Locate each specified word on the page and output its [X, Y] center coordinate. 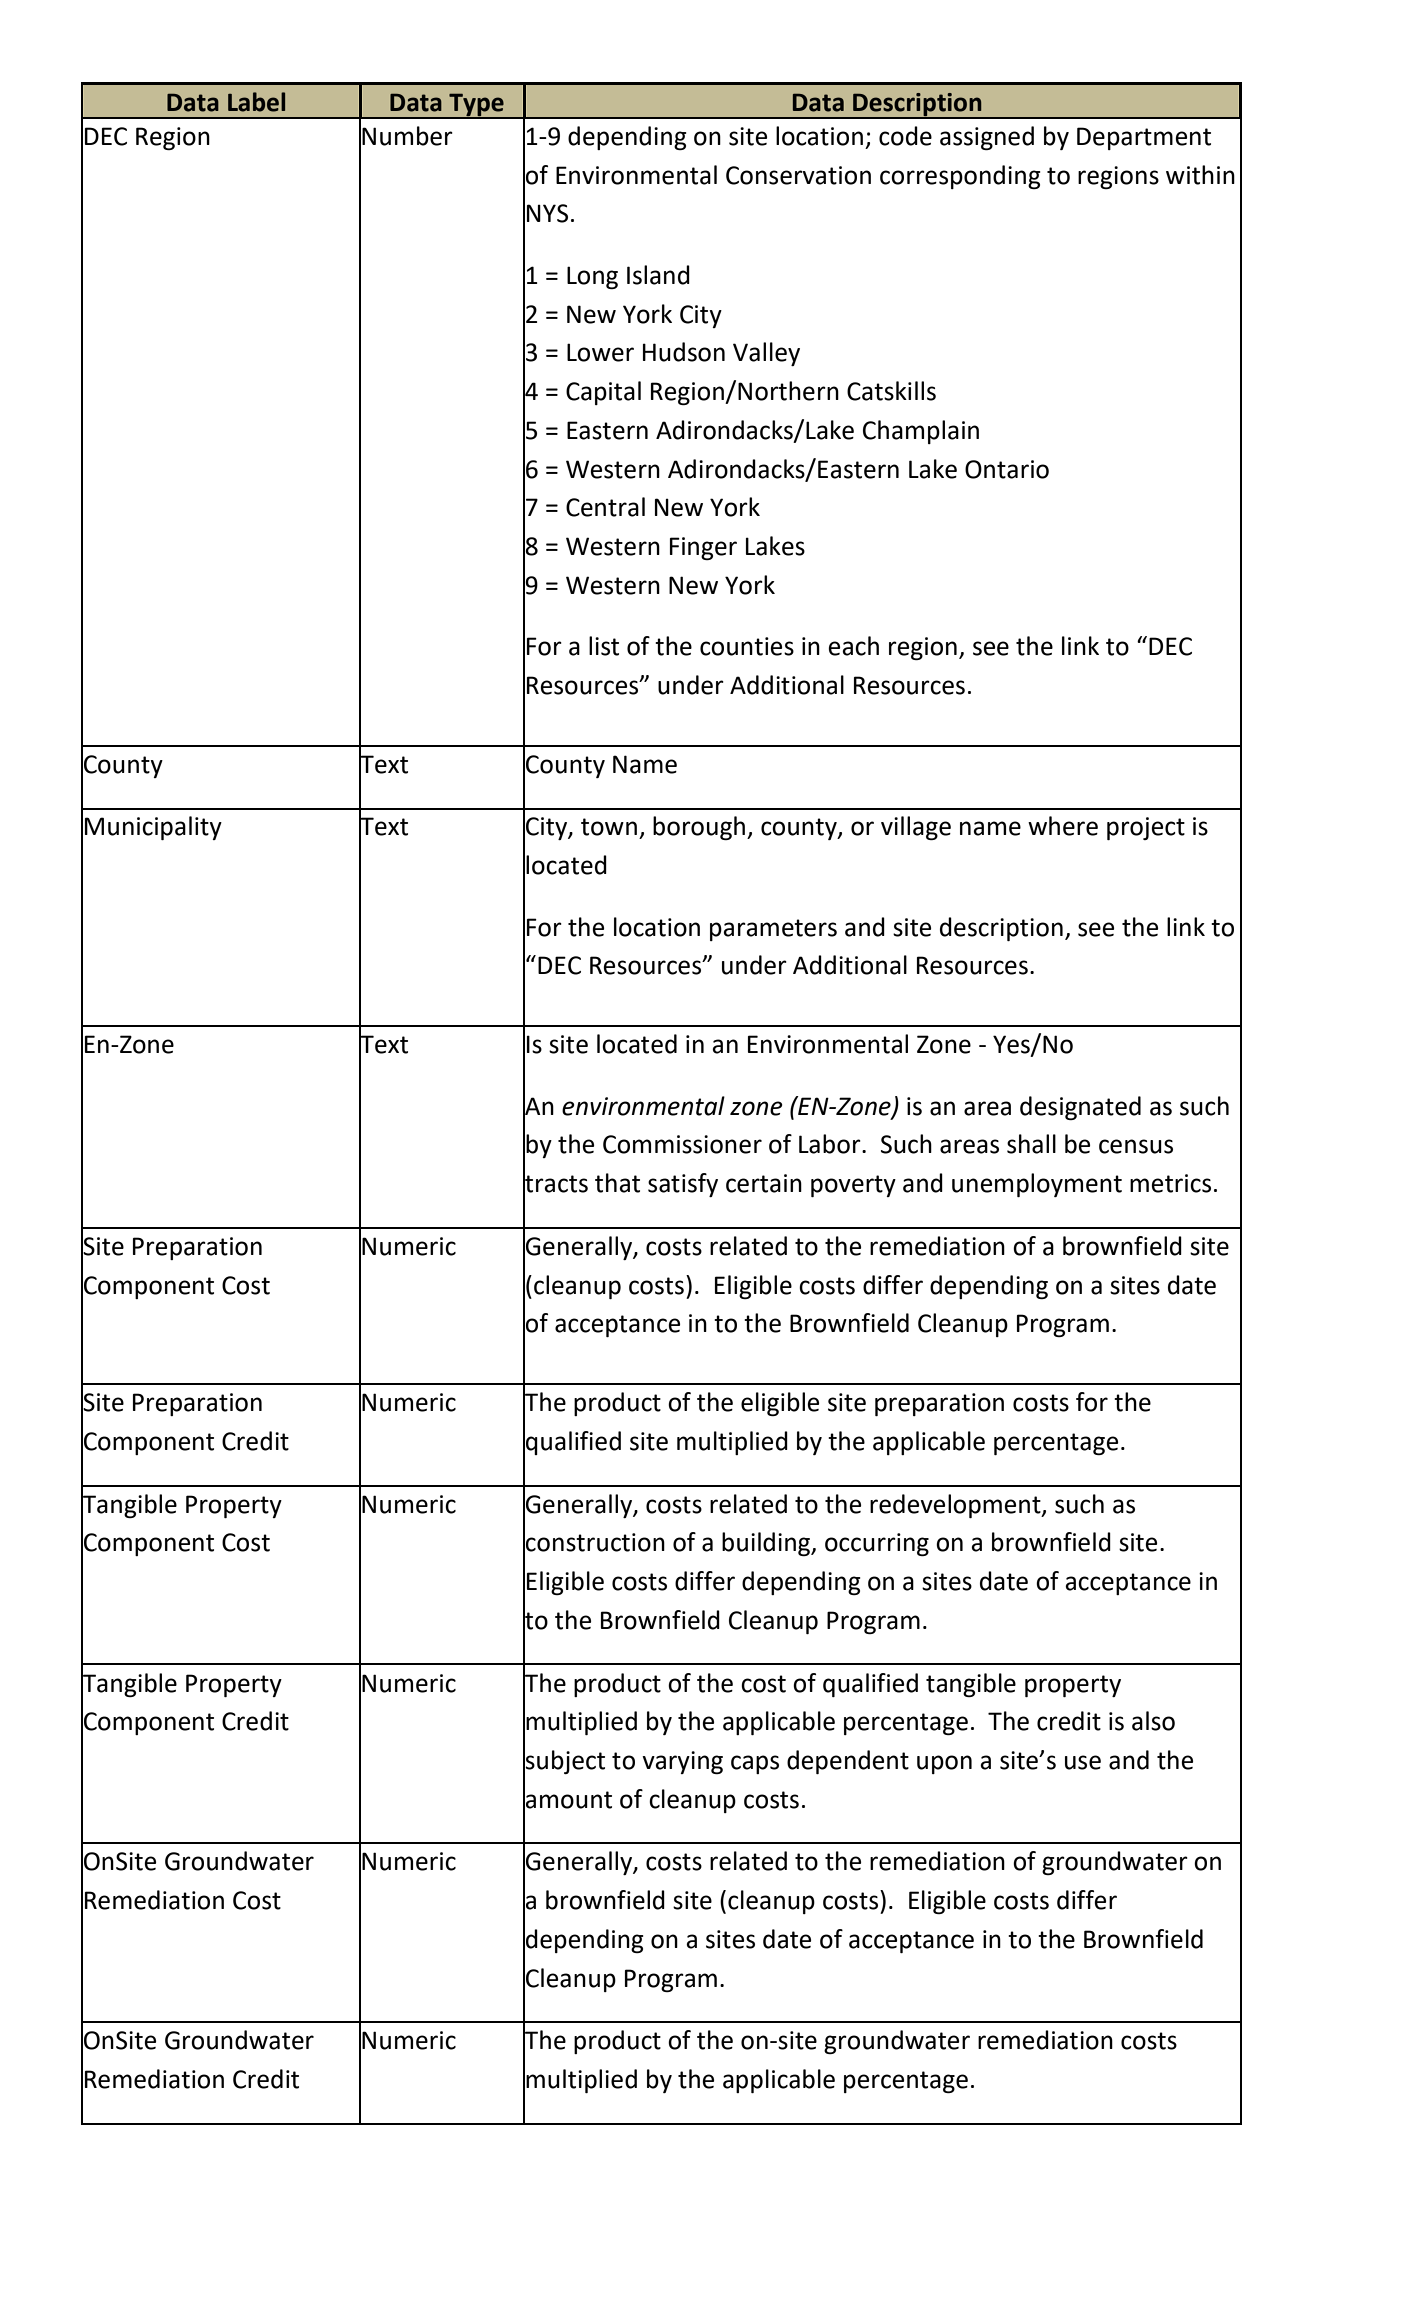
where [1063, 826]
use [1083, 1762]
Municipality [153, 828]
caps [755, 1764]
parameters [773, 930]
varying [682, 1762]
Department [1144, 138]
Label [256, 102]
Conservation [798, 175]
